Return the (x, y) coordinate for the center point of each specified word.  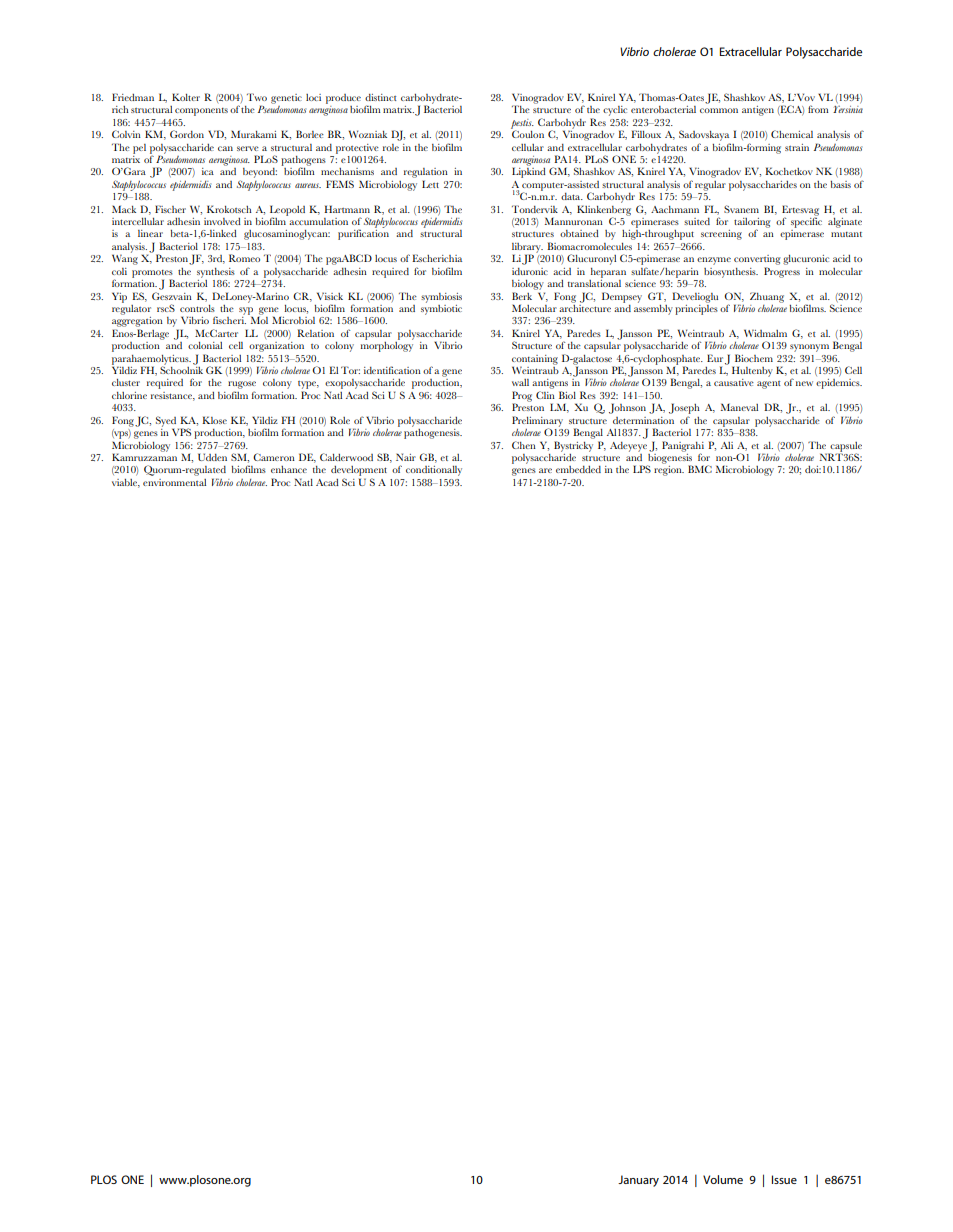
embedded (578, 469)
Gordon (187, 134)
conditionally (434, 471)
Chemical (792, 134)
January (638, 1181)
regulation (426, 174)
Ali (727, 445)
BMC (700, 469)
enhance (289, 469)
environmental (174, 482)
